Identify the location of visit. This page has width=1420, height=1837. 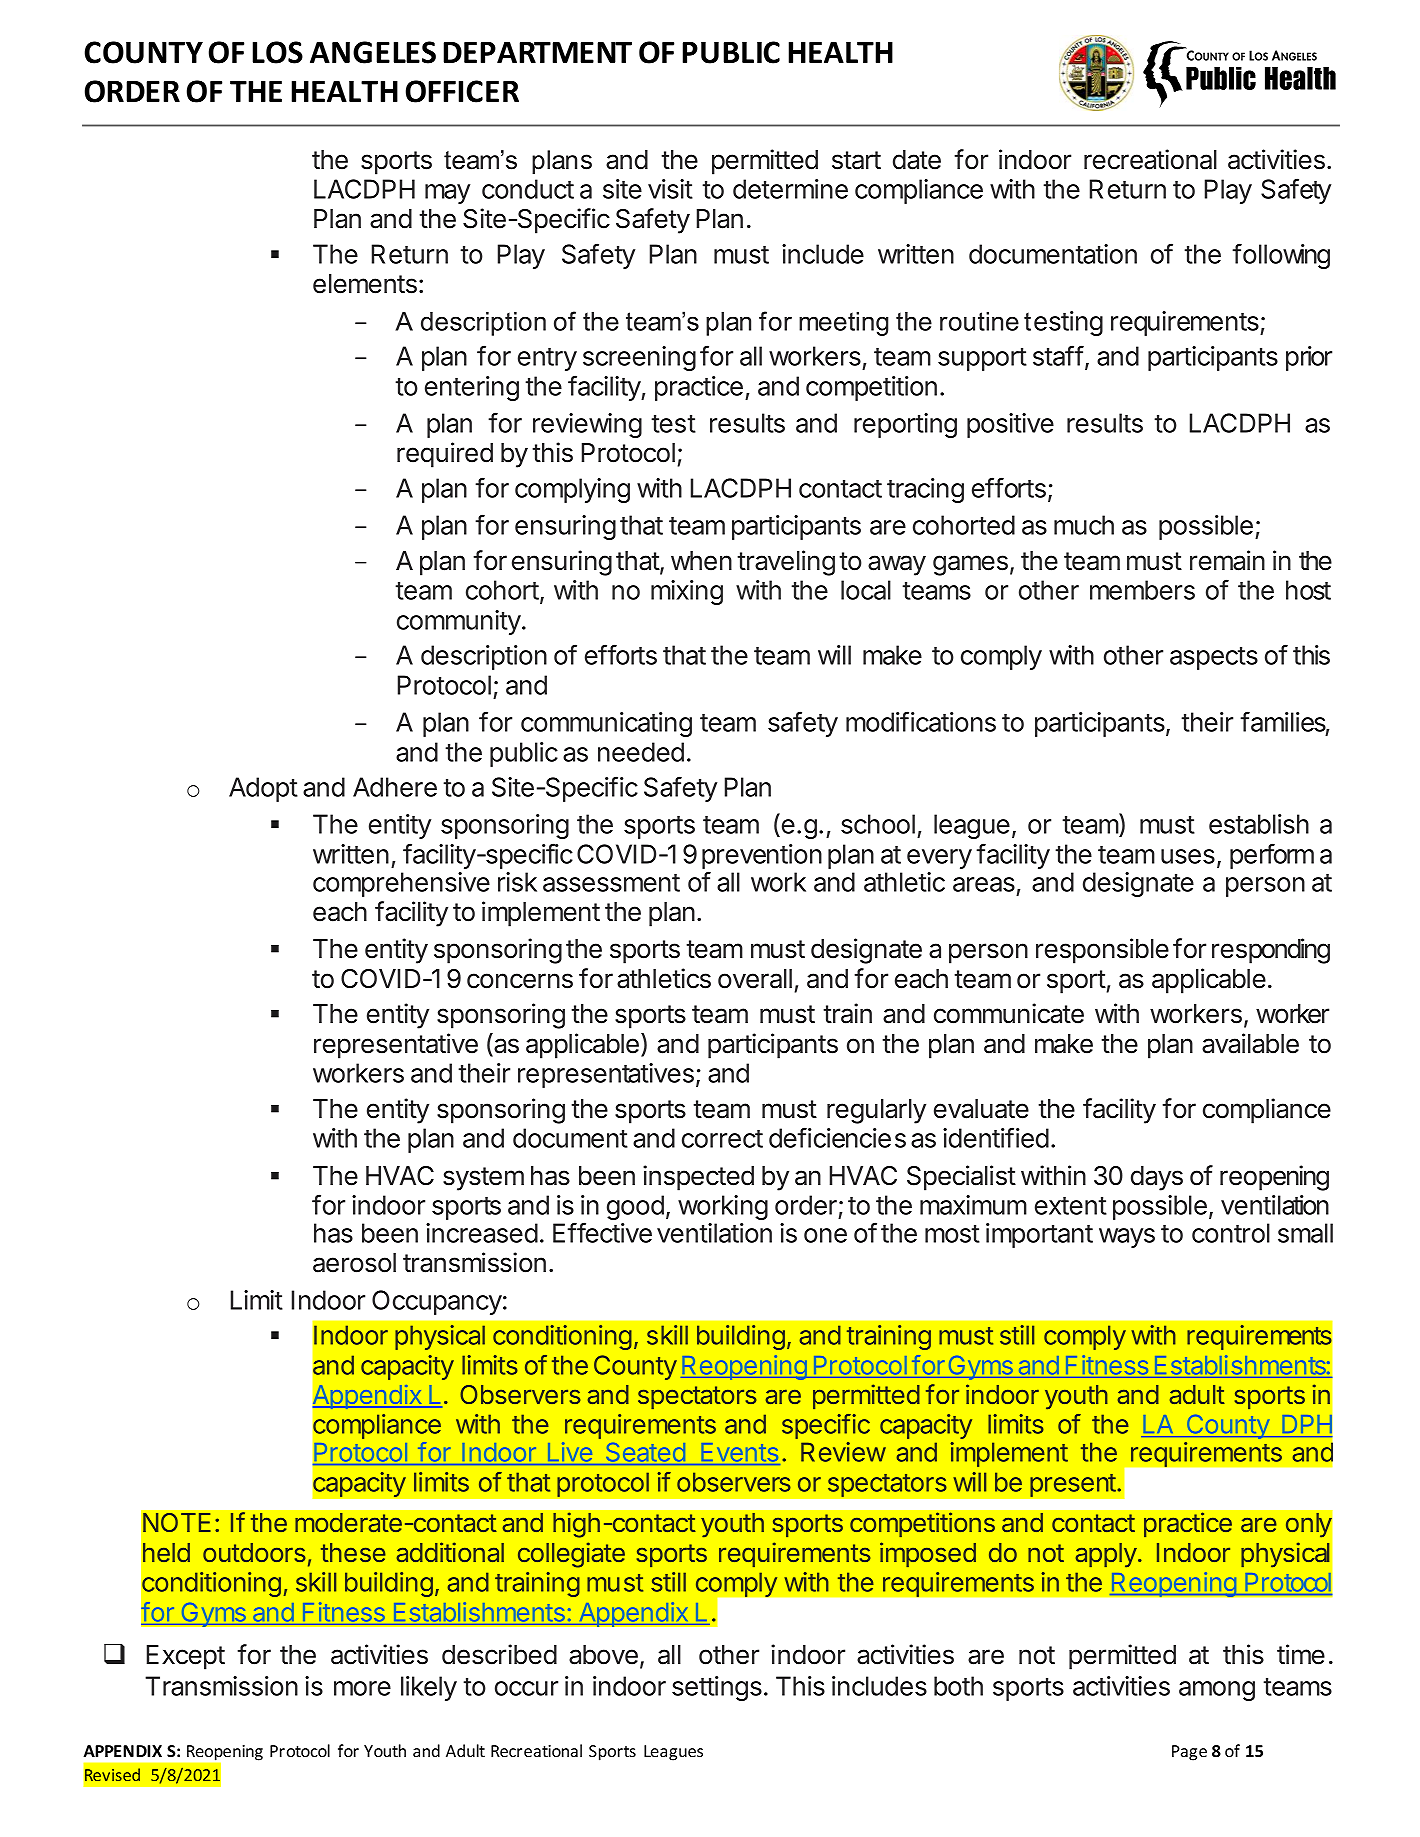
(670, 189).
